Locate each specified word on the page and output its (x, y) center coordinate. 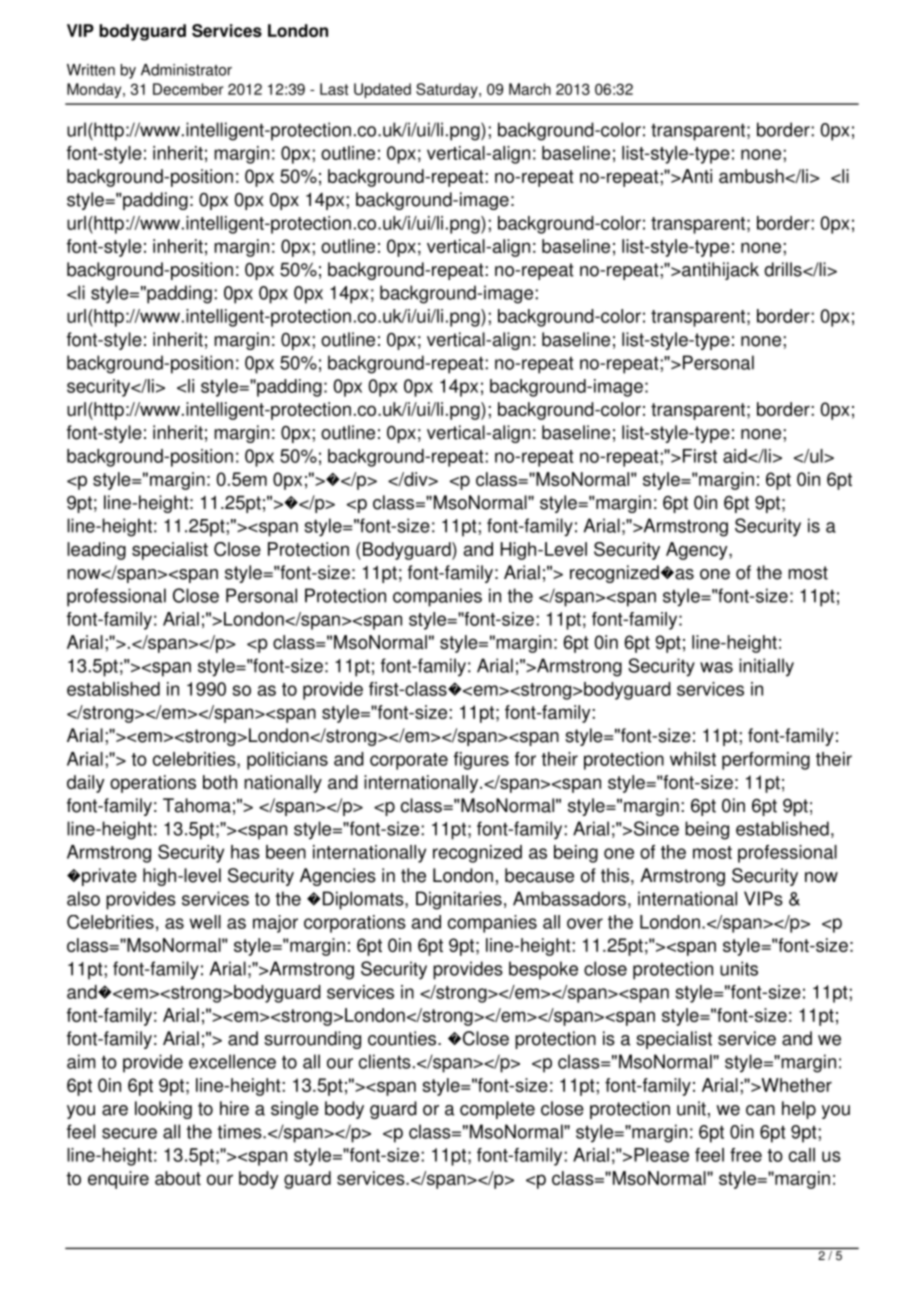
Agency (698, 551)
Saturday (448, 90)
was (716, 667)
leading (96, 551)
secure (129, 1133)
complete (497, 1110)
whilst (693, 759)
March (530, 89)
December (188, 89)
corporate (409, 761)
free (746, 1155)
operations (153, 784)
